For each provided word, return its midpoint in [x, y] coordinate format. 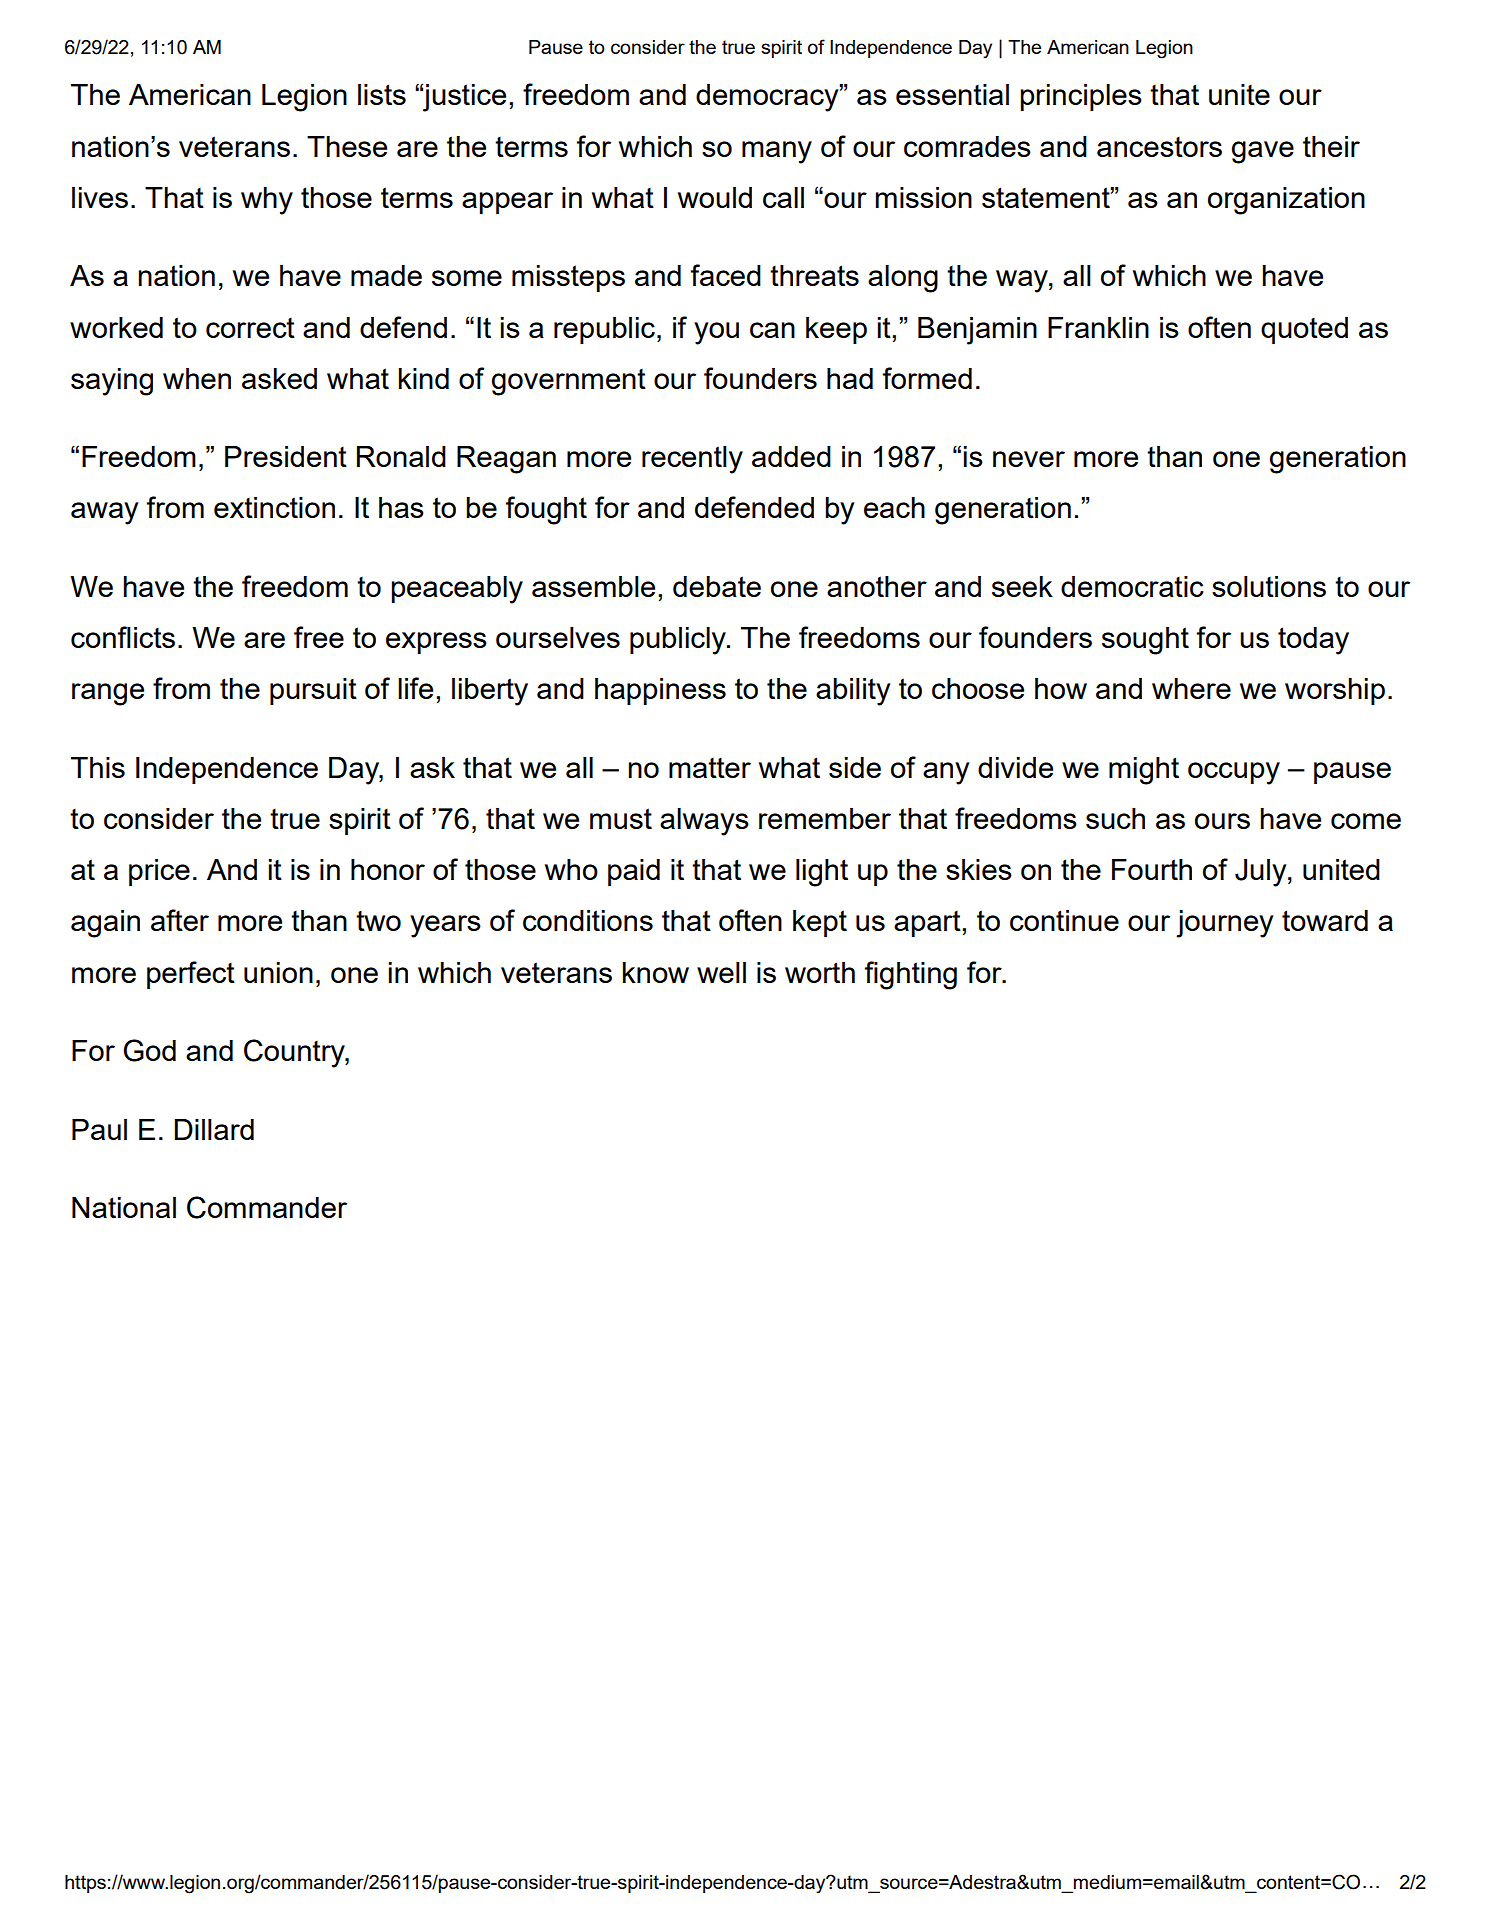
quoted [1304, 330]
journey [1224, 924]
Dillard [214, 1129]
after [180, 920]
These [347, 146]
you [716, 333]
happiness [660, 691]
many [777, 152]
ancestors [1159, 147]
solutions [1269, 586]
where [1191, 688]
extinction [274, 507]
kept [820, 923]
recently [692, 460]
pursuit [313, 691]
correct [250, 328]
